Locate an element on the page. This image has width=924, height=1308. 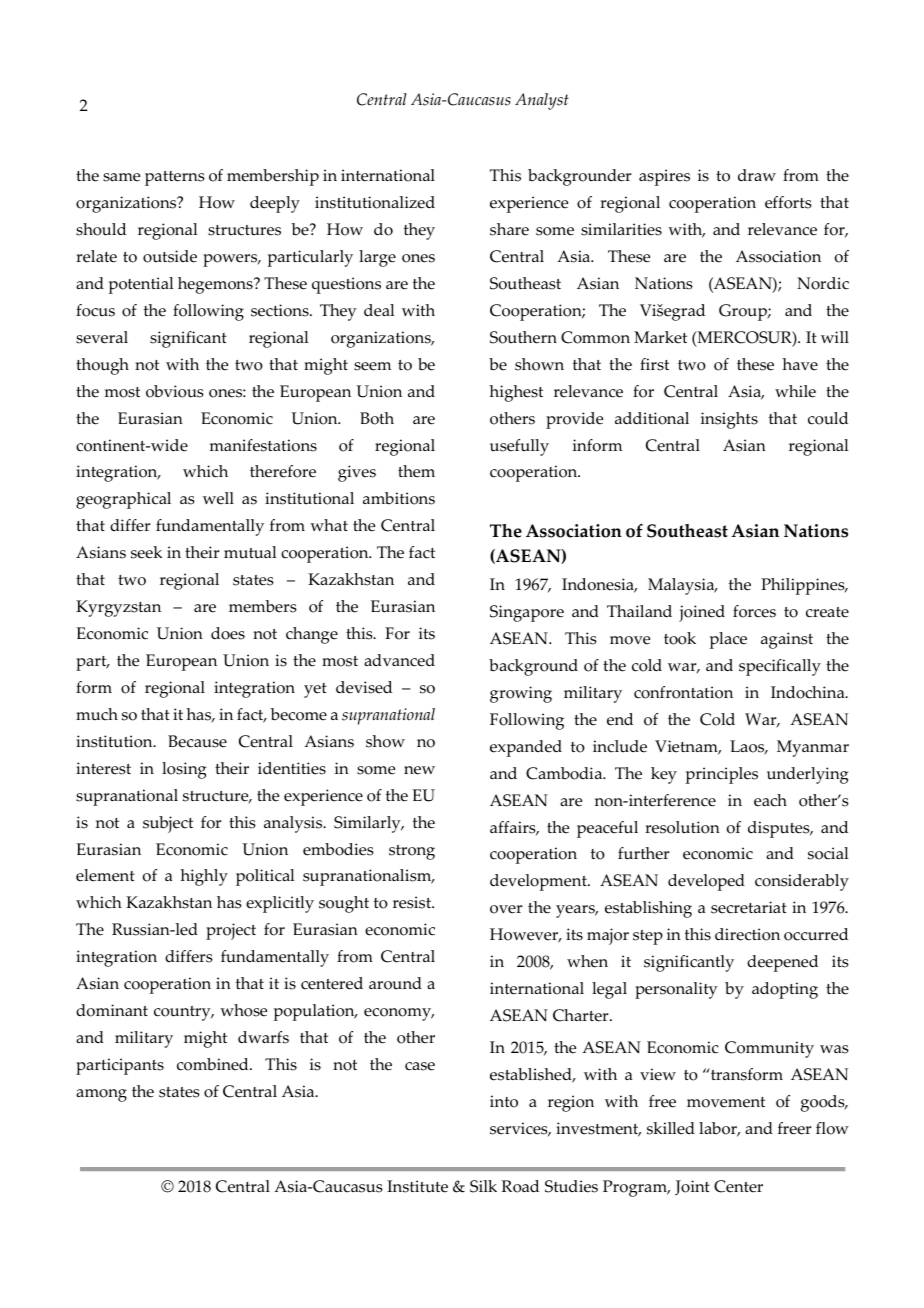
advanced is located at coordinates (399, 660).
